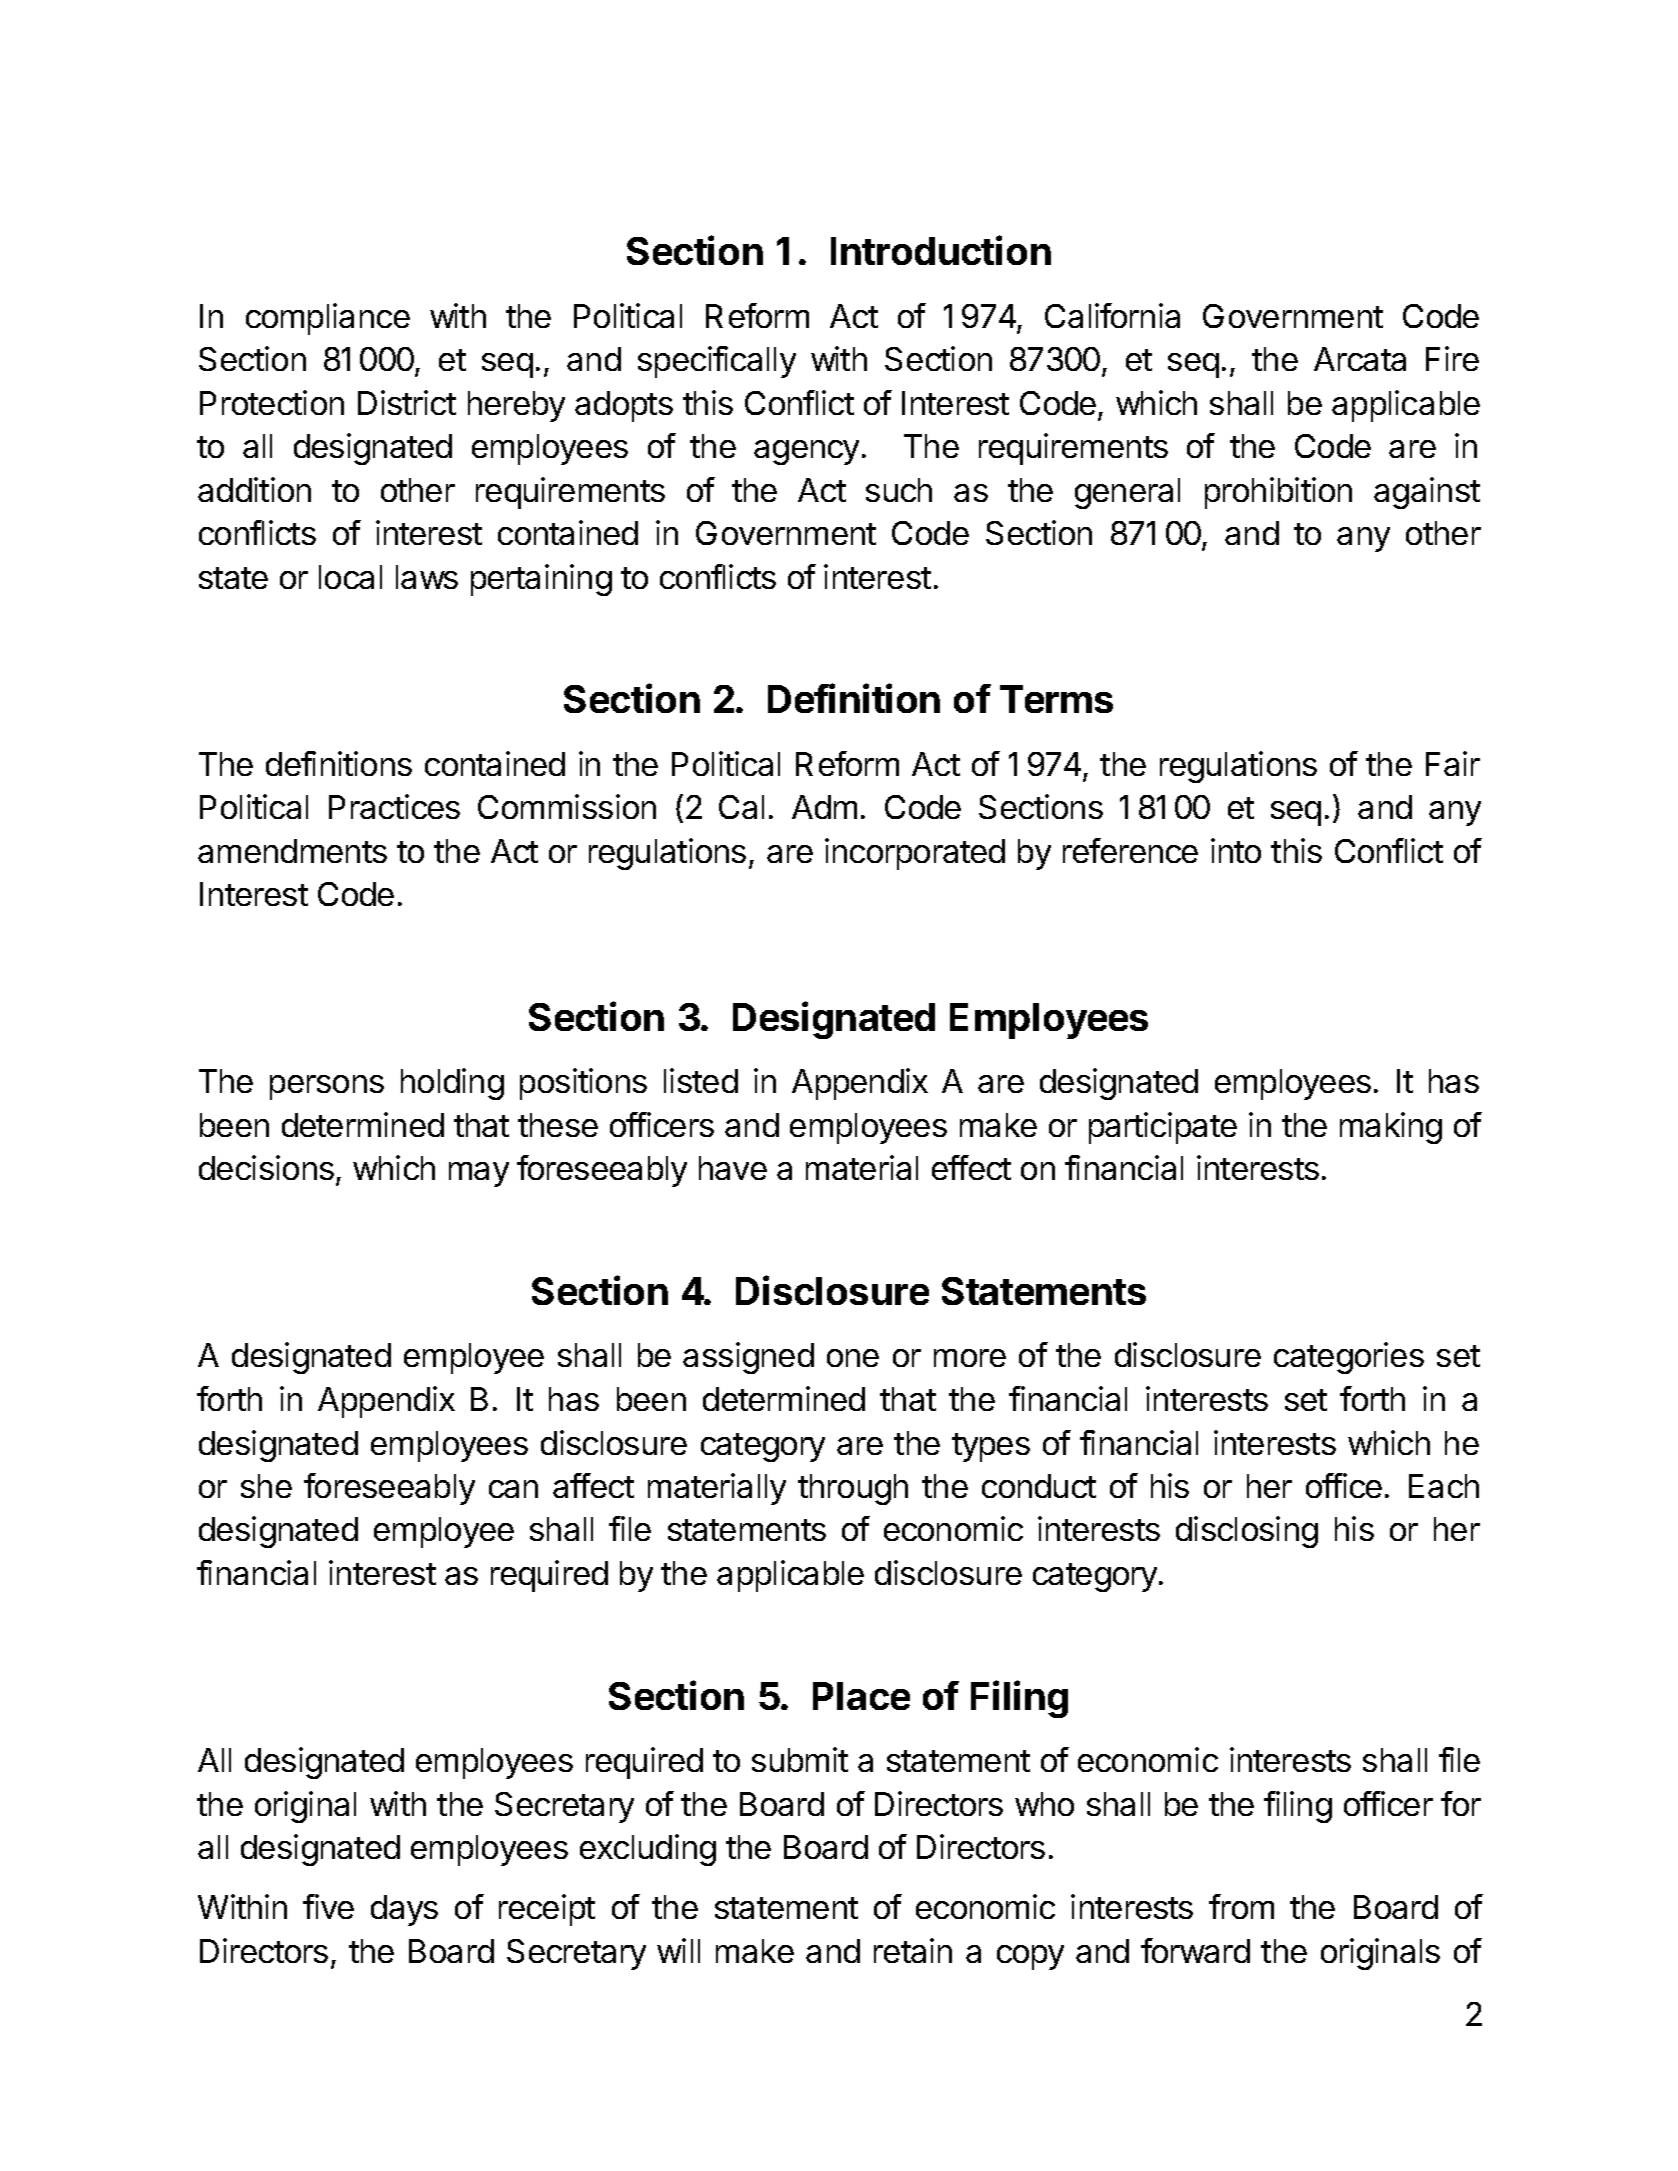 This image has width=1678, height=2171. Describe the element at coordinates (513, 1489) in the image. I see `can` at that location.
